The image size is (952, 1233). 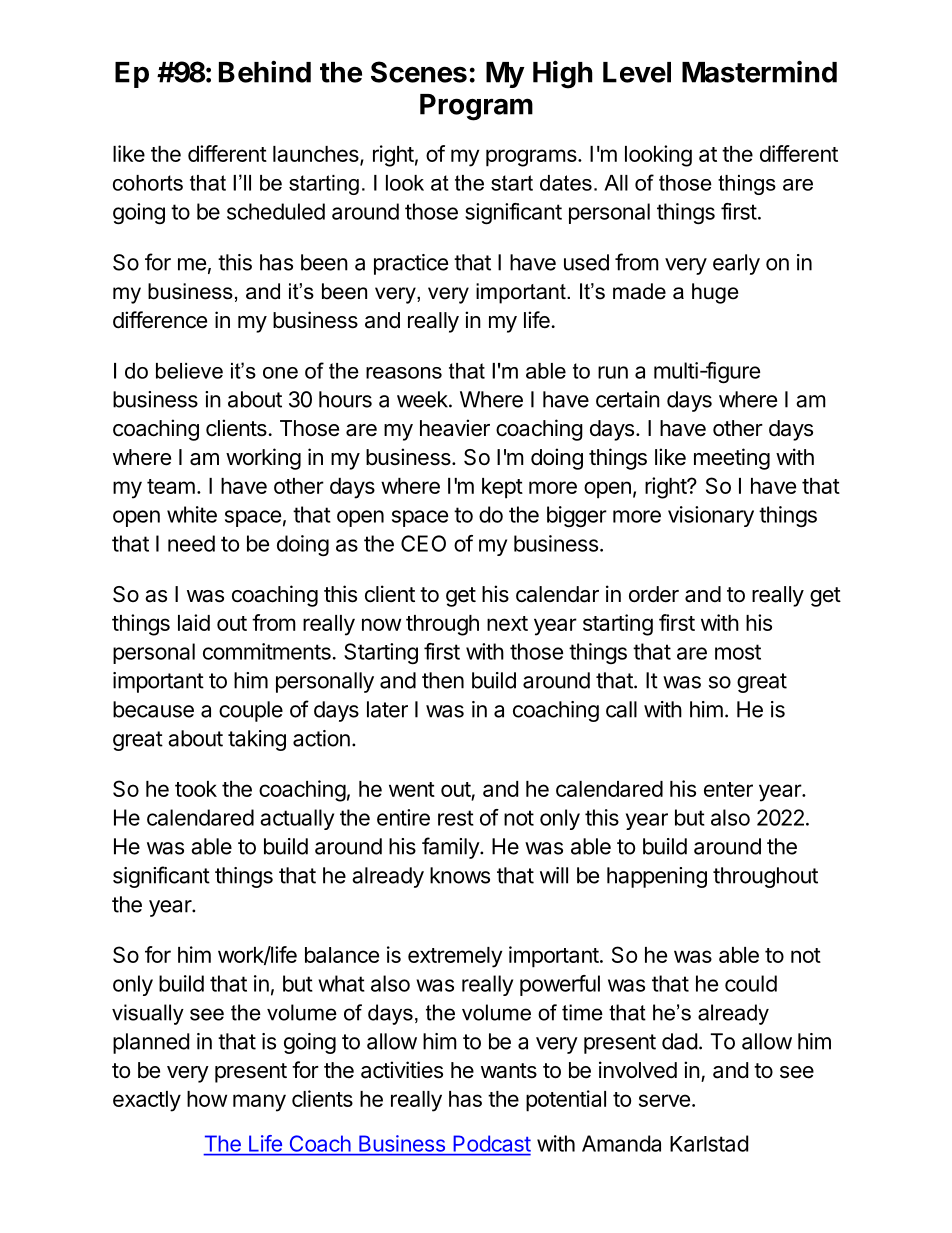 What do you see at coordinates (207, 1099) in the screenshot?
I see `how` at bounding box center [207, 1099].
